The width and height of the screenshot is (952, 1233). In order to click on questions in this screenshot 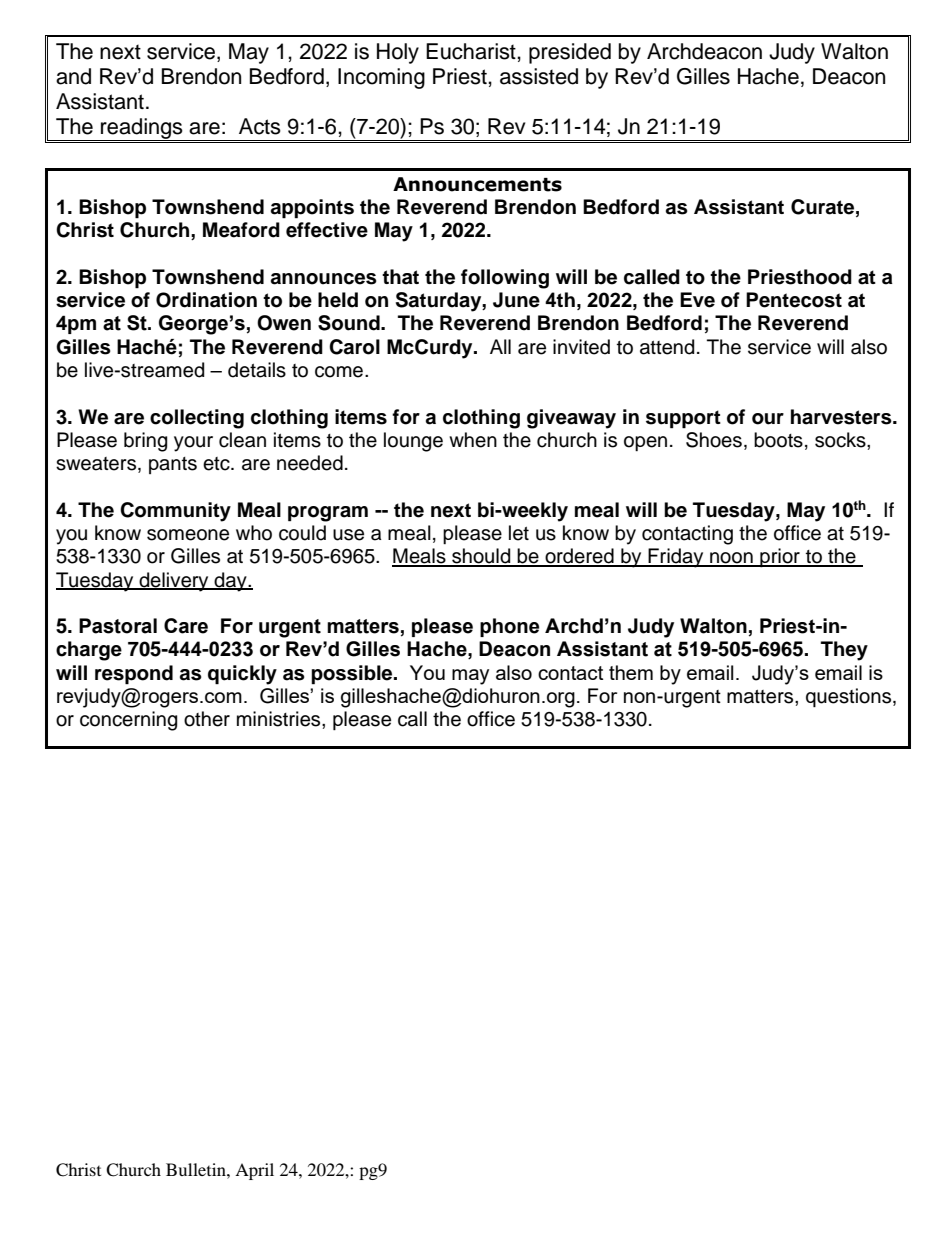, I will do `click(850, 697)`.
